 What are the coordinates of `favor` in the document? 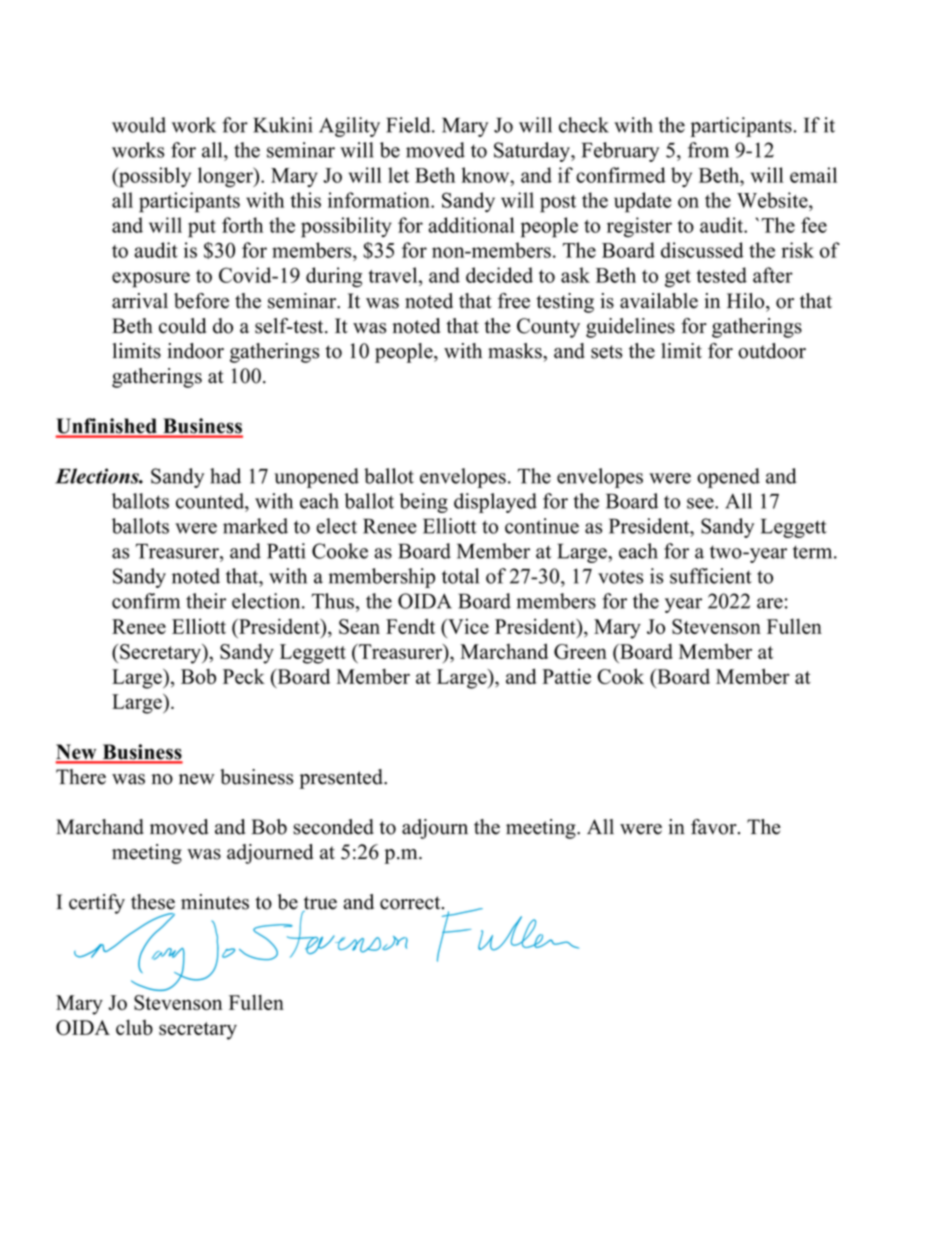 It's located at (715, 827).
